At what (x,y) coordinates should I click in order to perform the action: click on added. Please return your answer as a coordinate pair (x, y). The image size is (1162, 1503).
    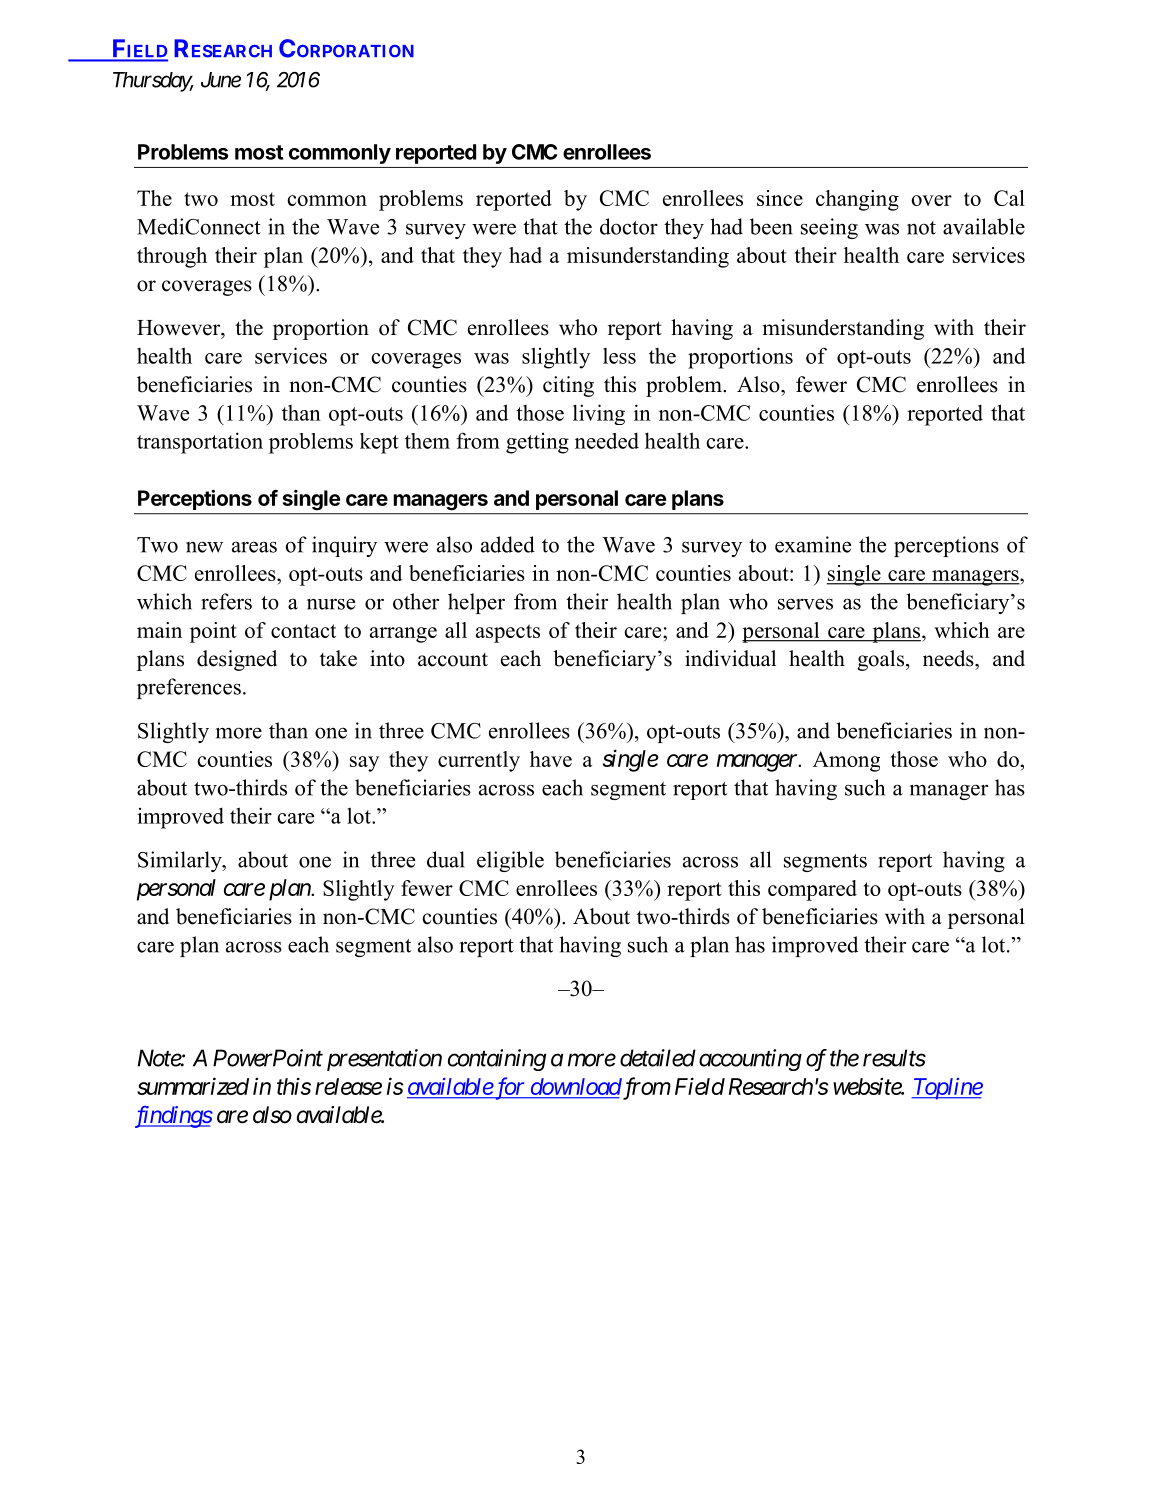
    Looking at the image, I should click on (508, 544).
